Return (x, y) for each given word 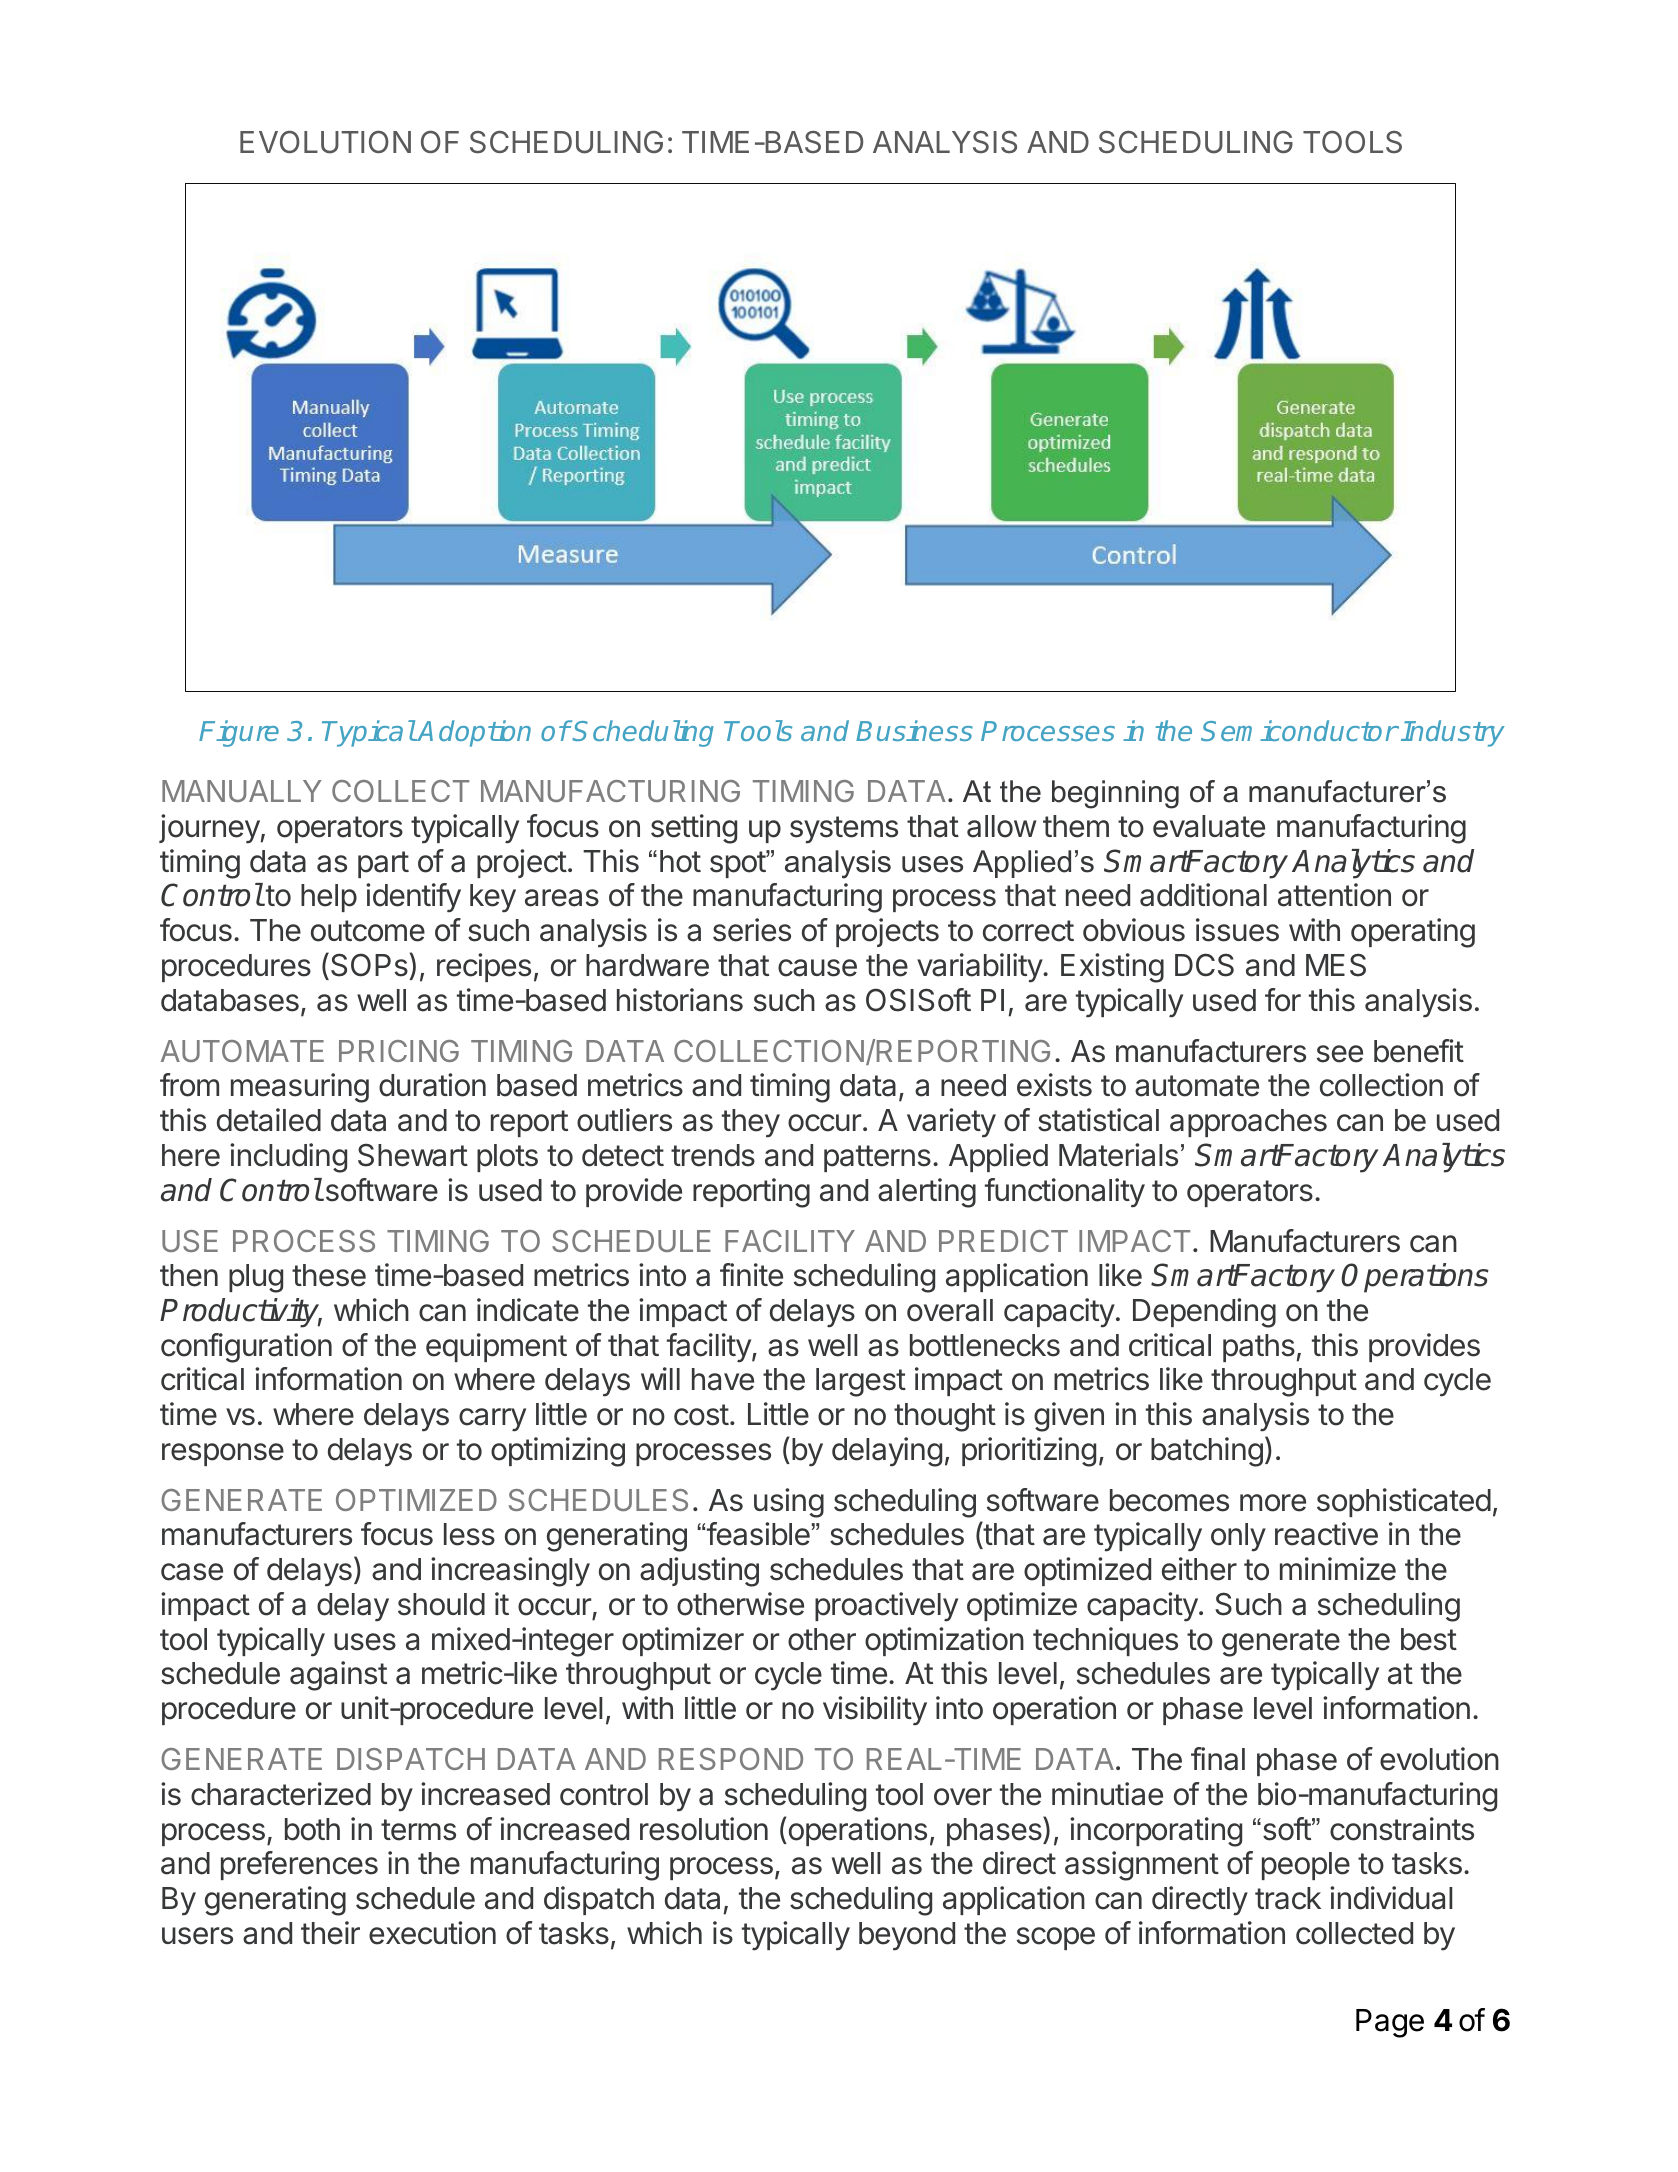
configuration (246, 1348)
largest (861, 1382)
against (338, 1676)
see (1340, 1054)
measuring (300, 1088)
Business (914, 730)
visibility (875, 1711)
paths (1259, 1348)
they (751, 1123)
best (1429, 1639)
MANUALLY (242, 791)
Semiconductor (1299, 730)
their (330, 1933)
